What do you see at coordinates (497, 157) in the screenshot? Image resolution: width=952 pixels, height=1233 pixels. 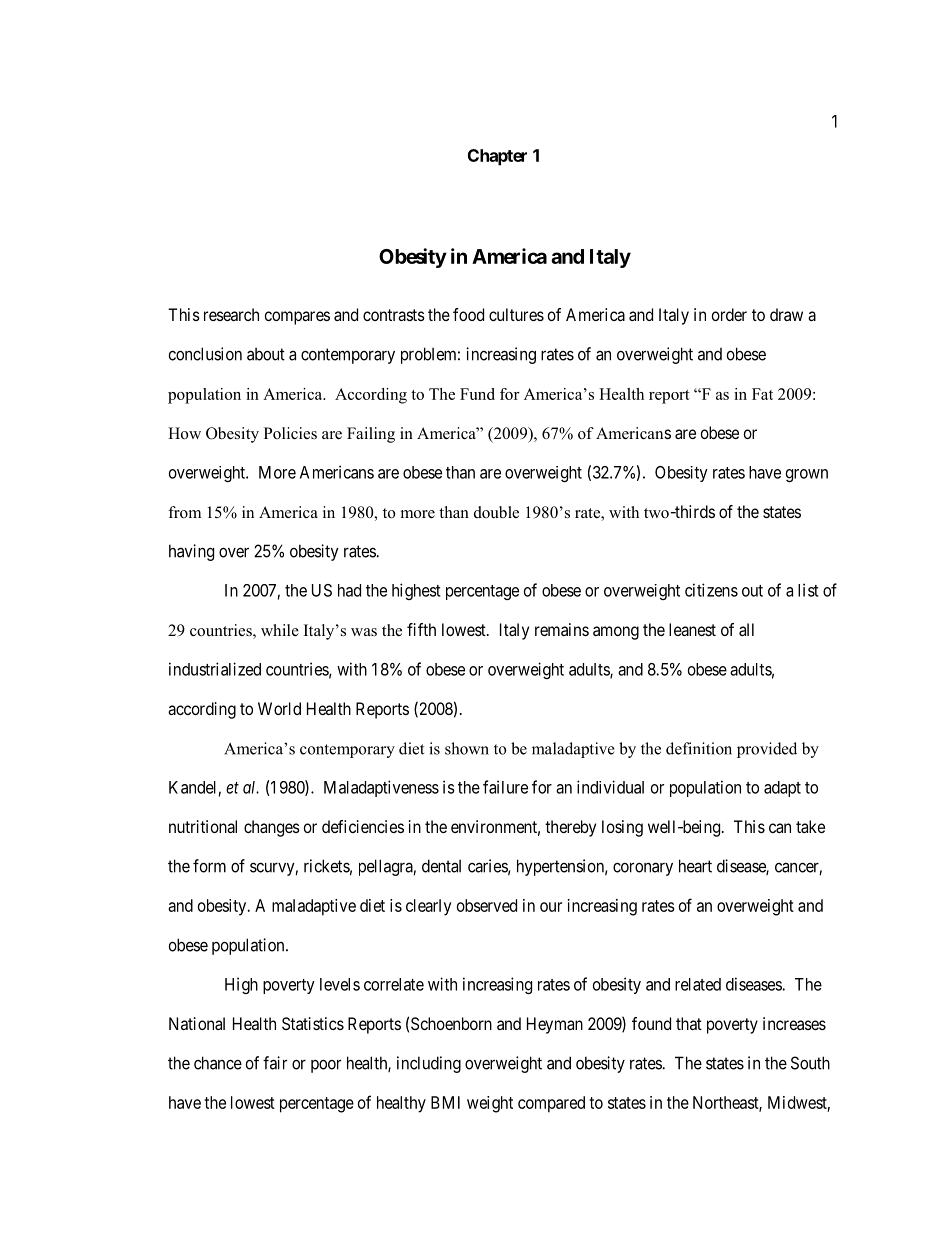 I see `Chapter` at bounding box center [497, 157].
